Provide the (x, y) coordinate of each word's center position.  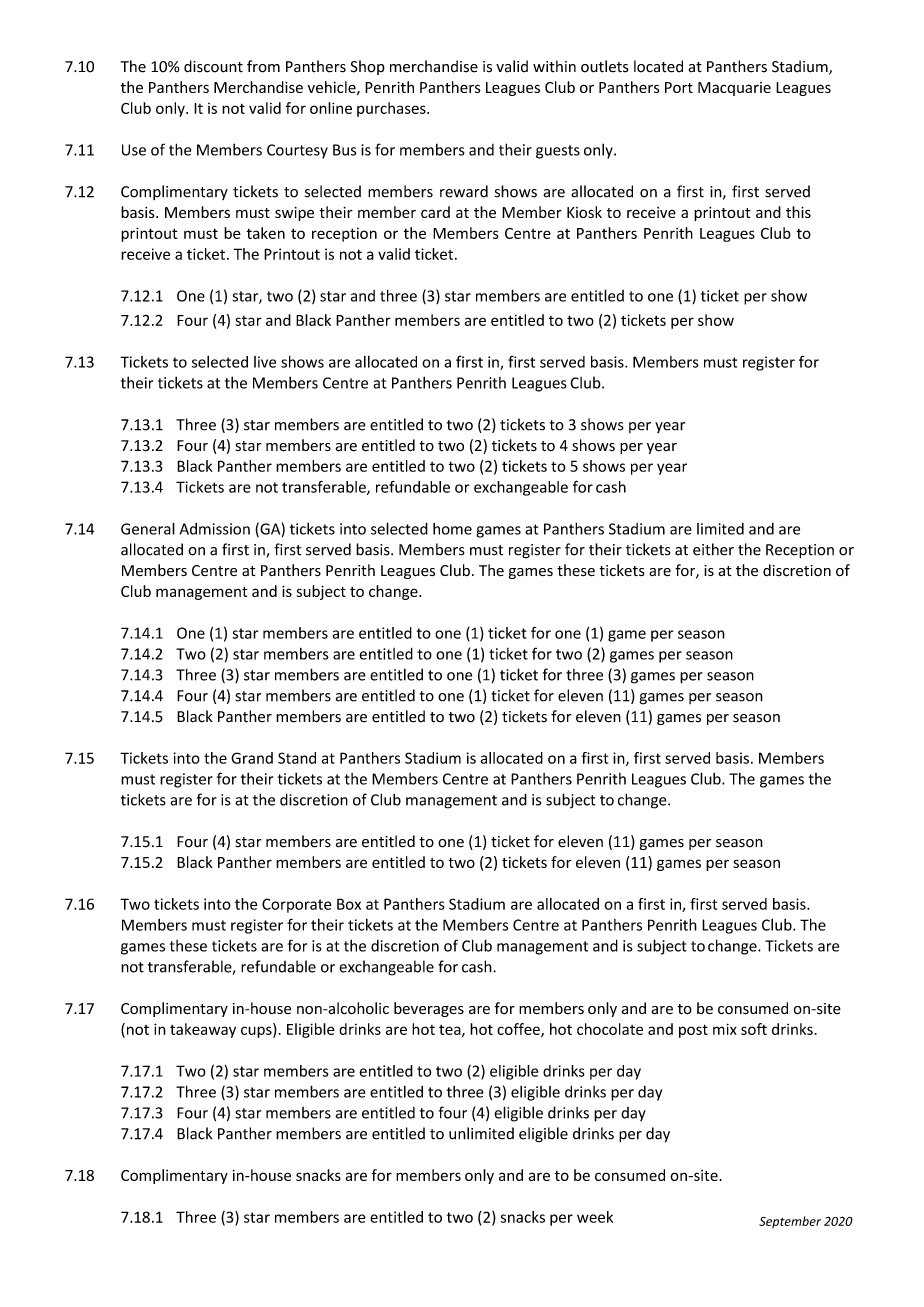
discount (213, 66)
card (435, 212)
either (713, 549)
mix (725, 1029)
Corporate (296, 905)
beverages (429, 1009)
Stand (297, 758)
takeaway (203, 1030)
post (693, 1031)
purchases (392, 109)
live (265, 362)
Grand (252, 758)
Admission (215, 529)
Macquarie (734, 89)
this (798, 212)
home (452, 529)
